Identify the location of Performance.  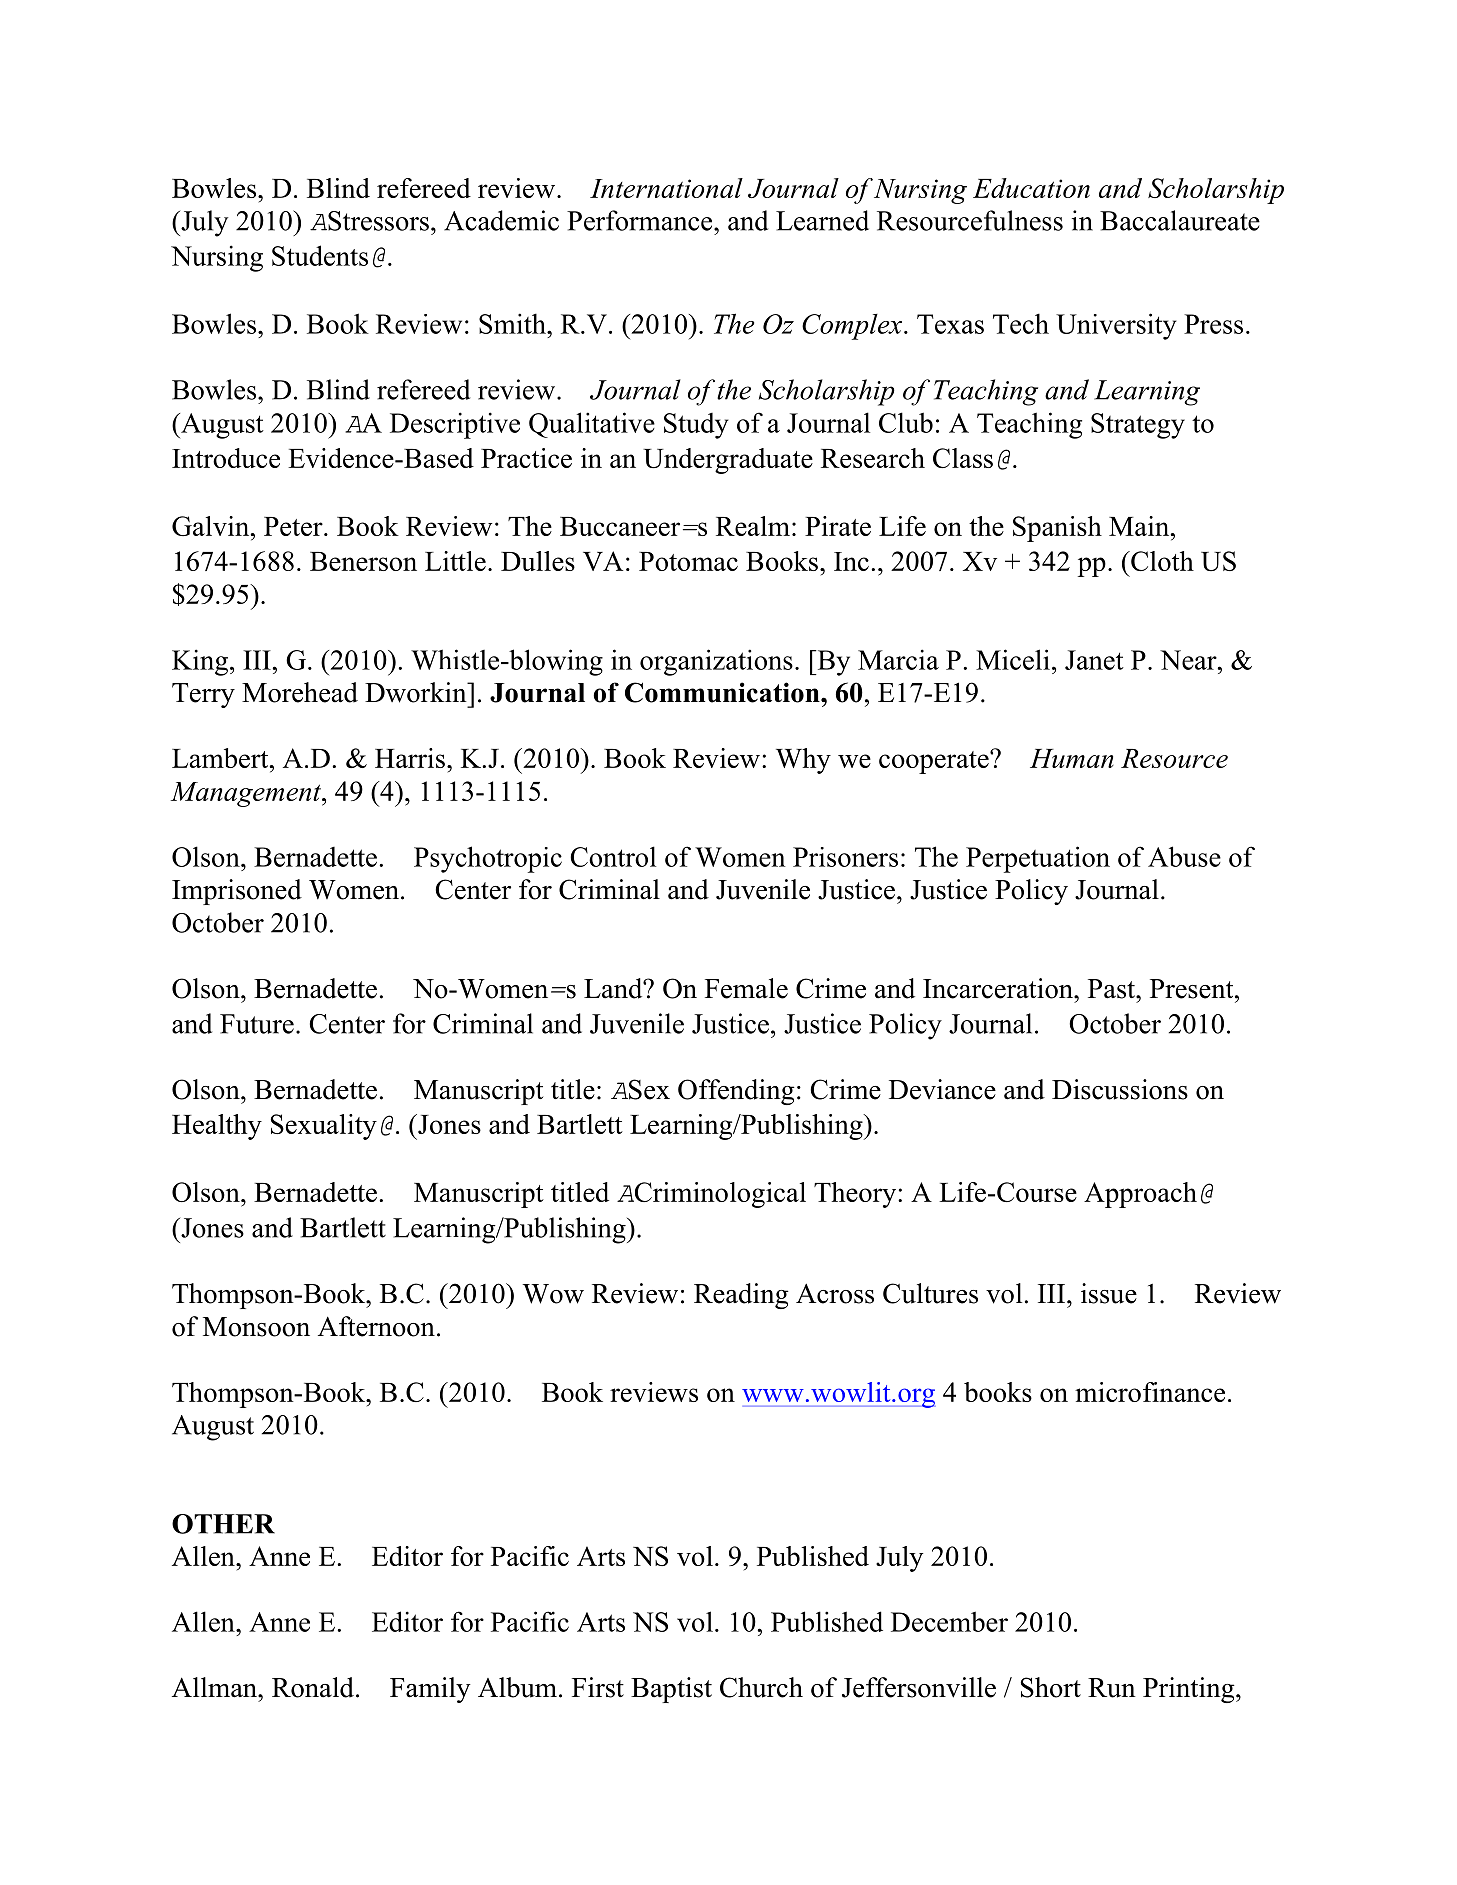
(641, 220).
